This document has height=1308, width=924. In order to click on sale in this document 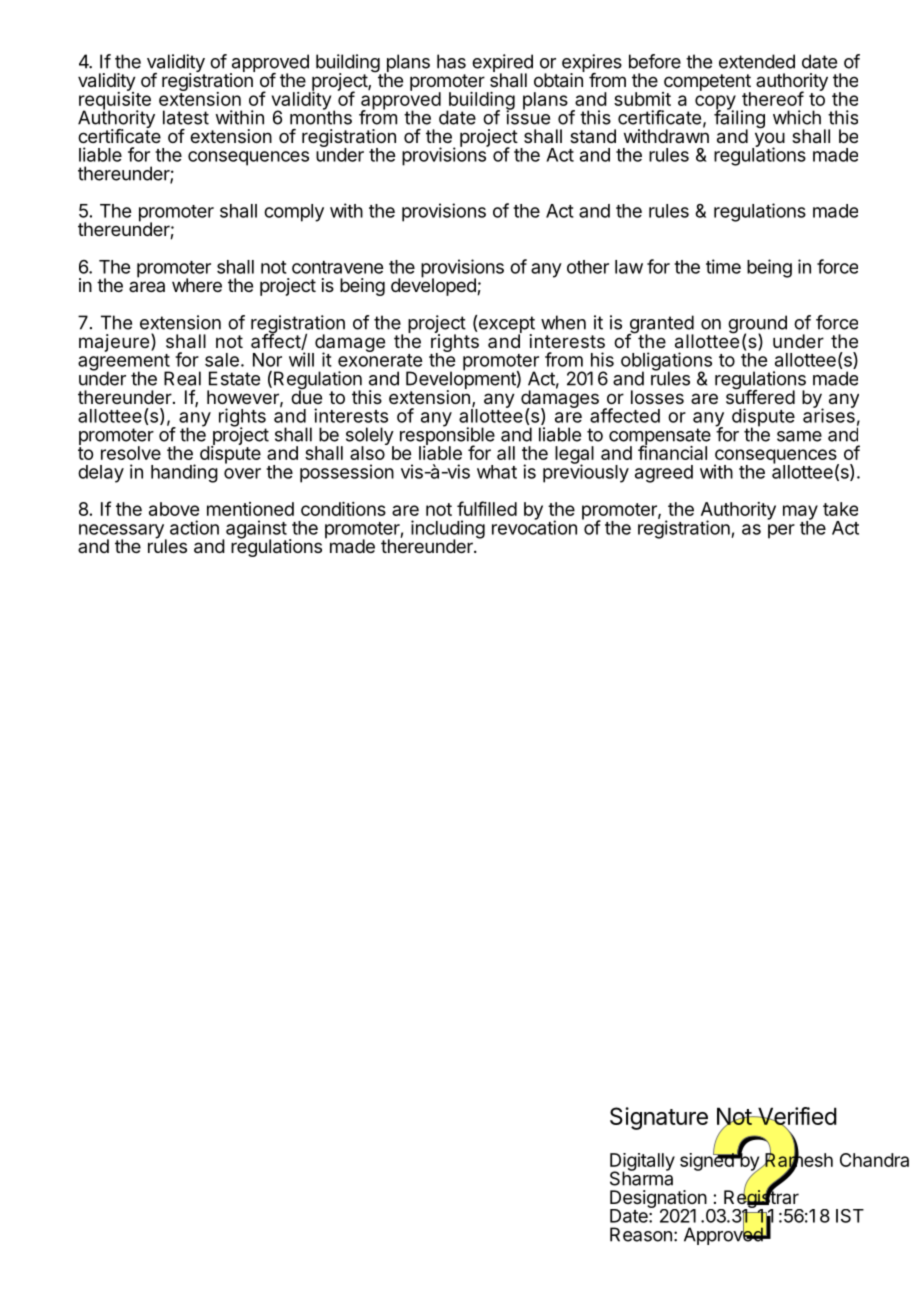, I will do `click(222, 360)`.
